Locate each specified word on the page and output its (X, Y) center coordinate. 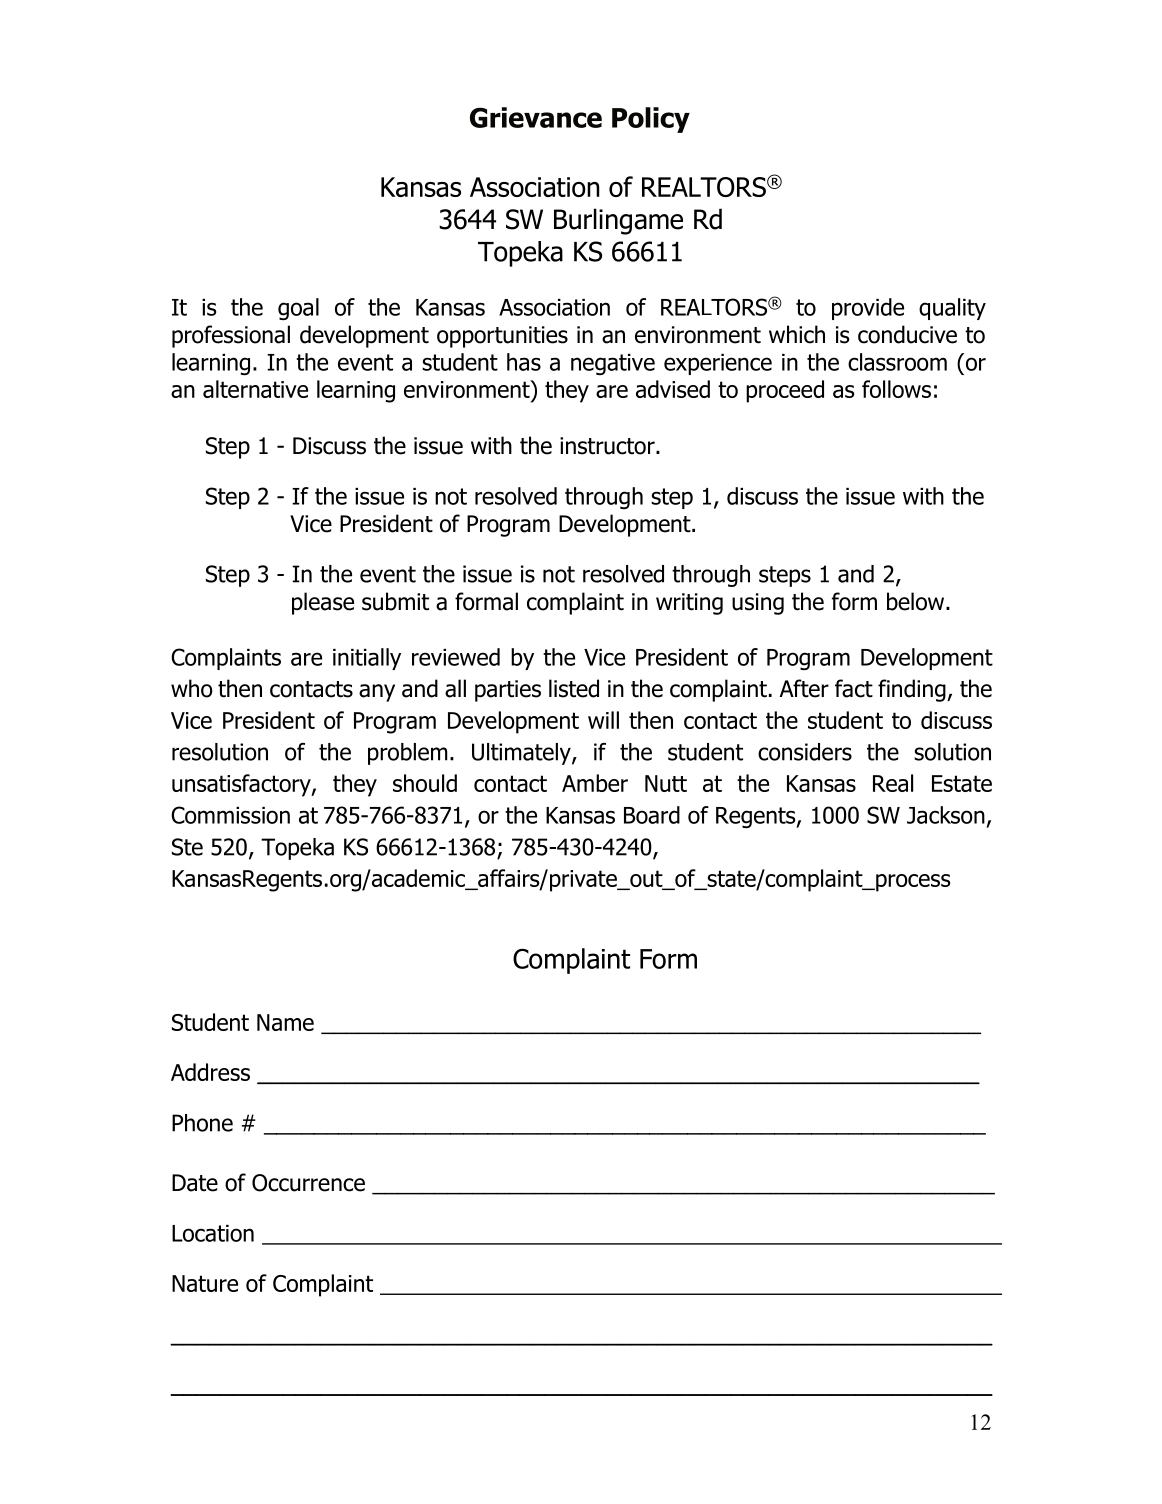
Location (213, 1233)
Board (652, 815)
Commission (230, 815)
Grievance (536, 117)
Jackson (946, 815)
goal (298, 309)
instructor (608, 446)
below (917, 601)
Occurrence (308, 1183)
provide (868, 309)
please (323, 603)
